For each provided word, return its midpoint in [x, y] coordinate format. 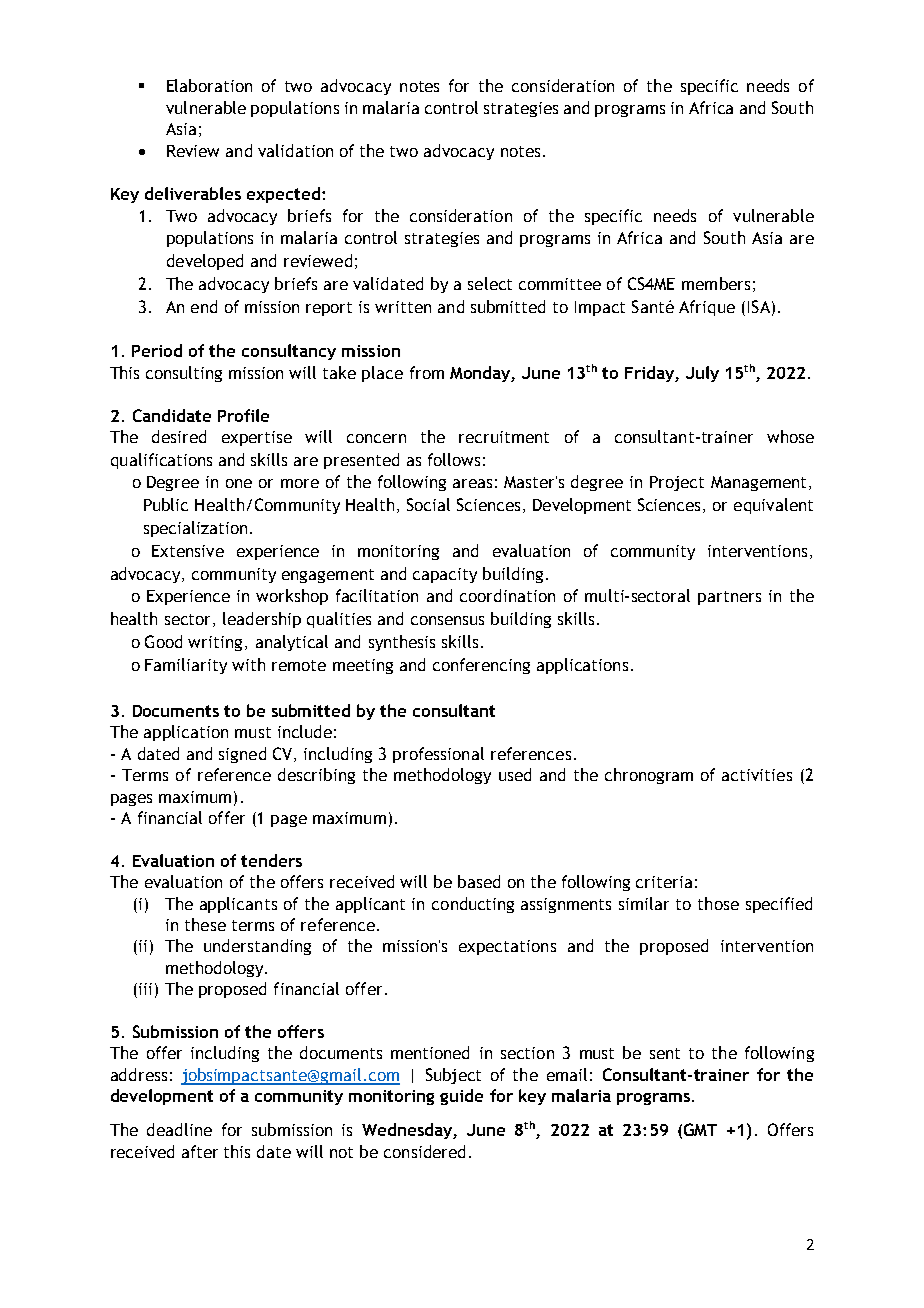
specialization [195, 529]
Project [677, 483]
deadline [179, 1129]
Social [428, 504]
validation [295, 150]
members [716, 283]
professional [438, 755]
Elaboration [209, 85]
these [205, 924]
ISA [759, 306]
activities [757, 775]
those [718, 903]
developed [205, 262]
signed [242, 755]
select [490, 283]
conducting [473, 905]
